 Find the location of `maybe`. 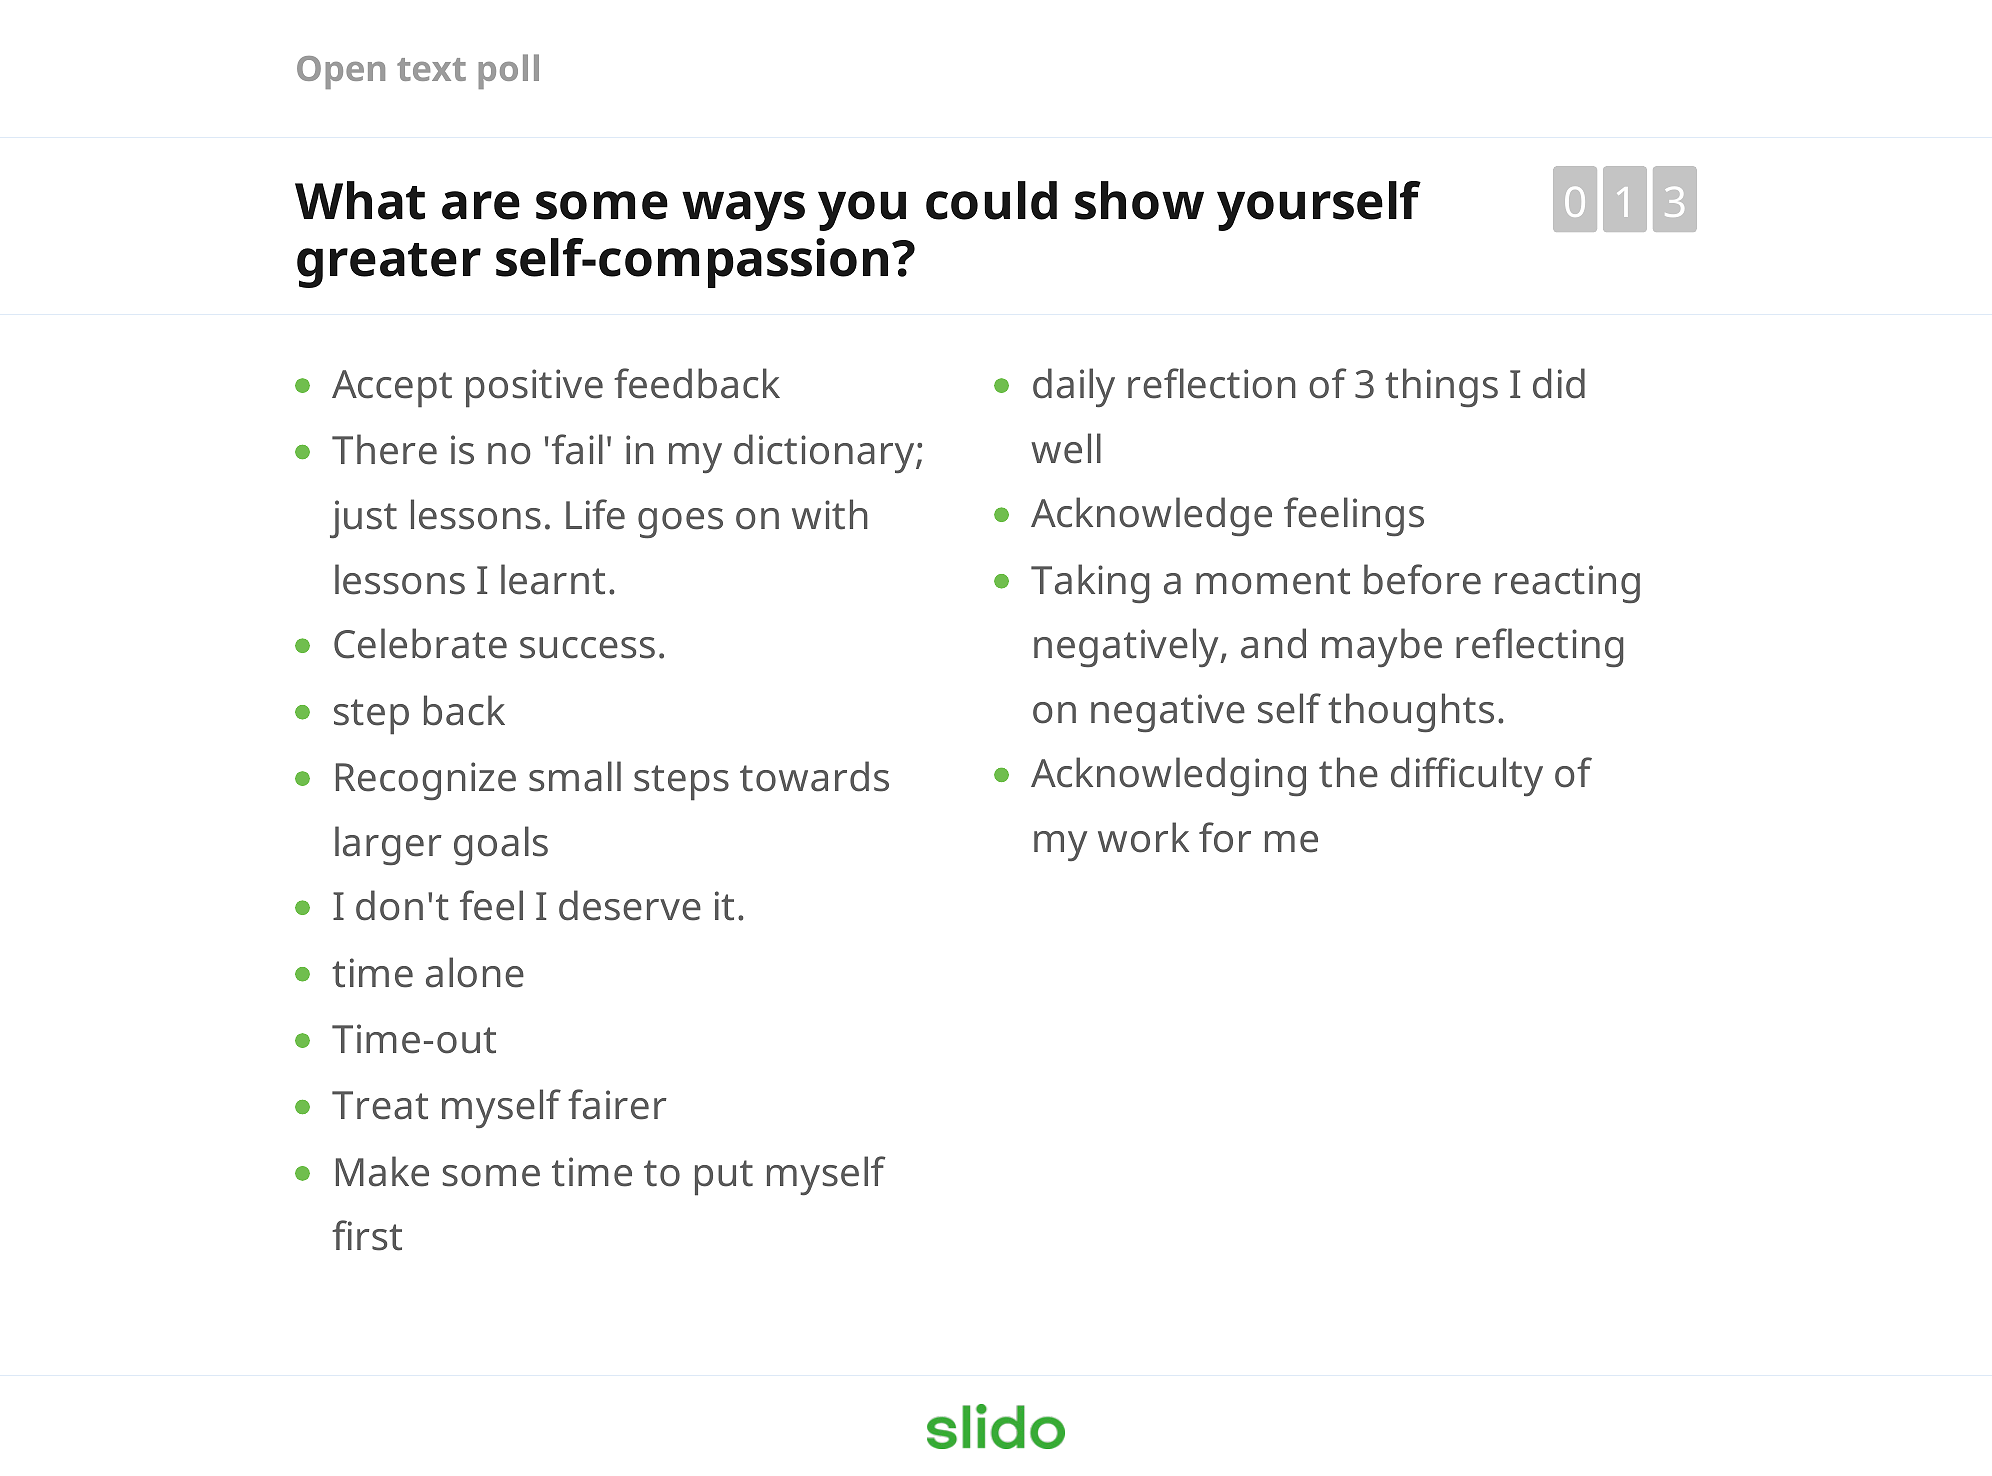

maybe is located at coordinates (1382, 647).
